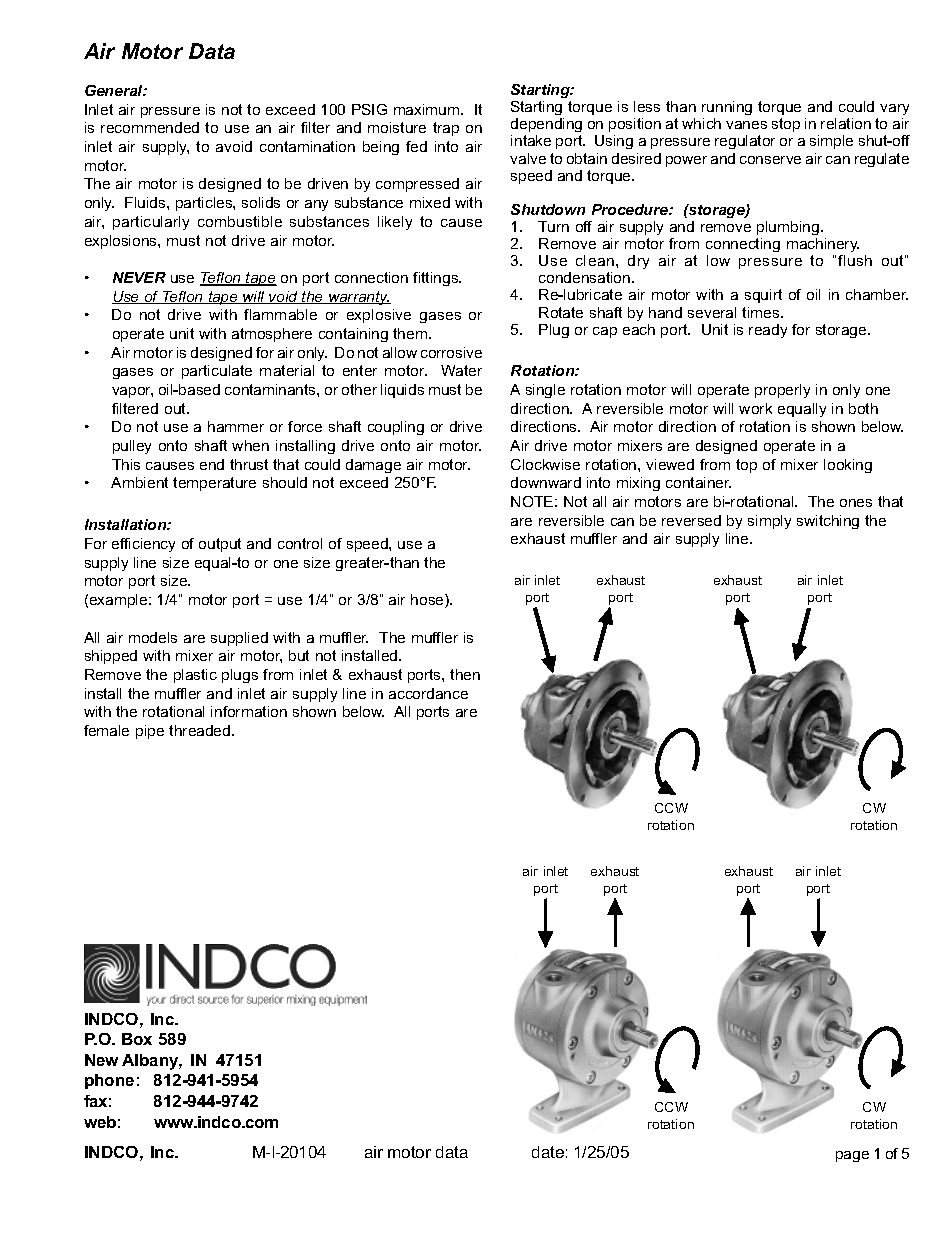  I want to click on recommended, so click(150, 127).
